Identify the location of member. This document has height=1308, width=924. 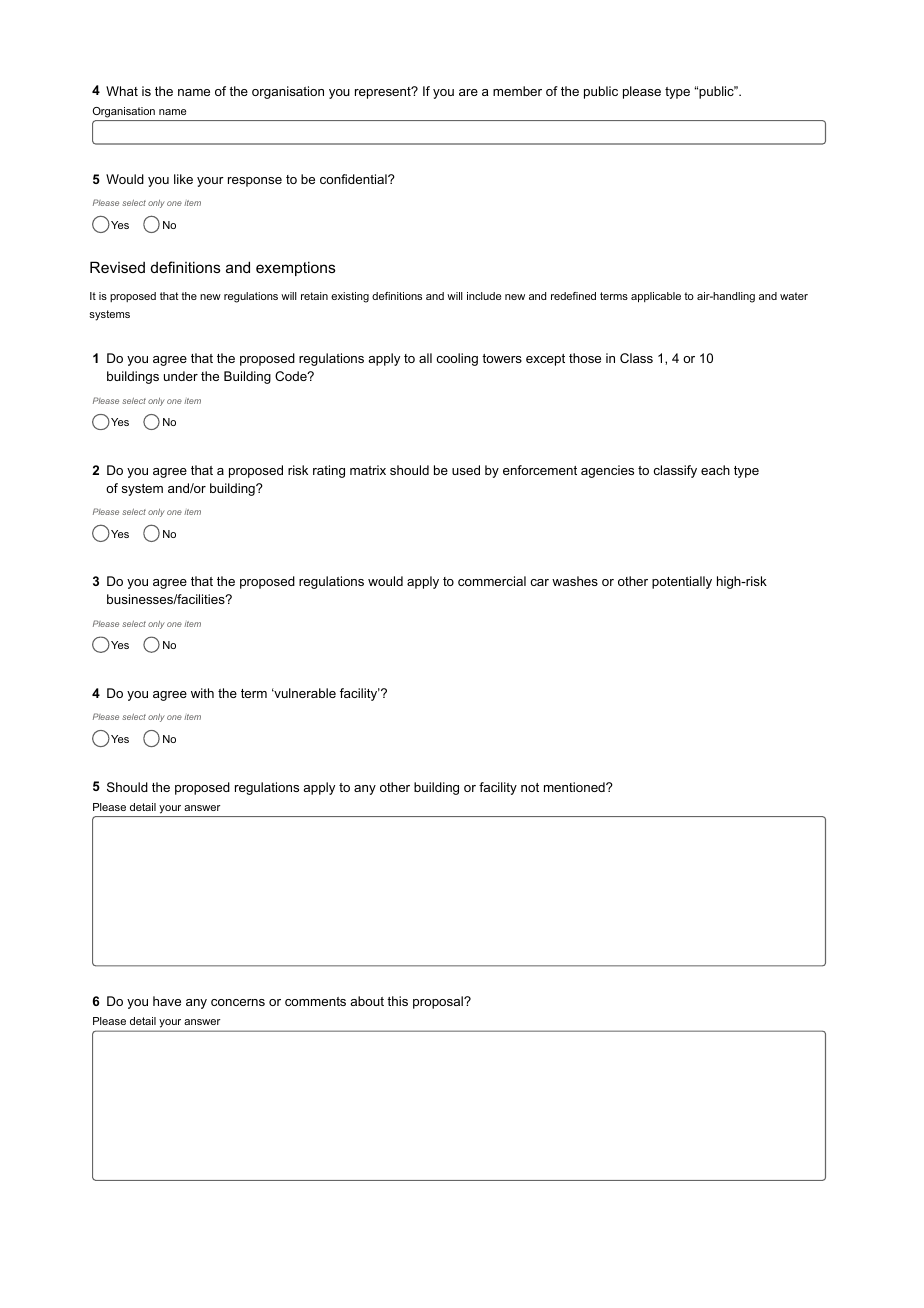
(517, 91).
